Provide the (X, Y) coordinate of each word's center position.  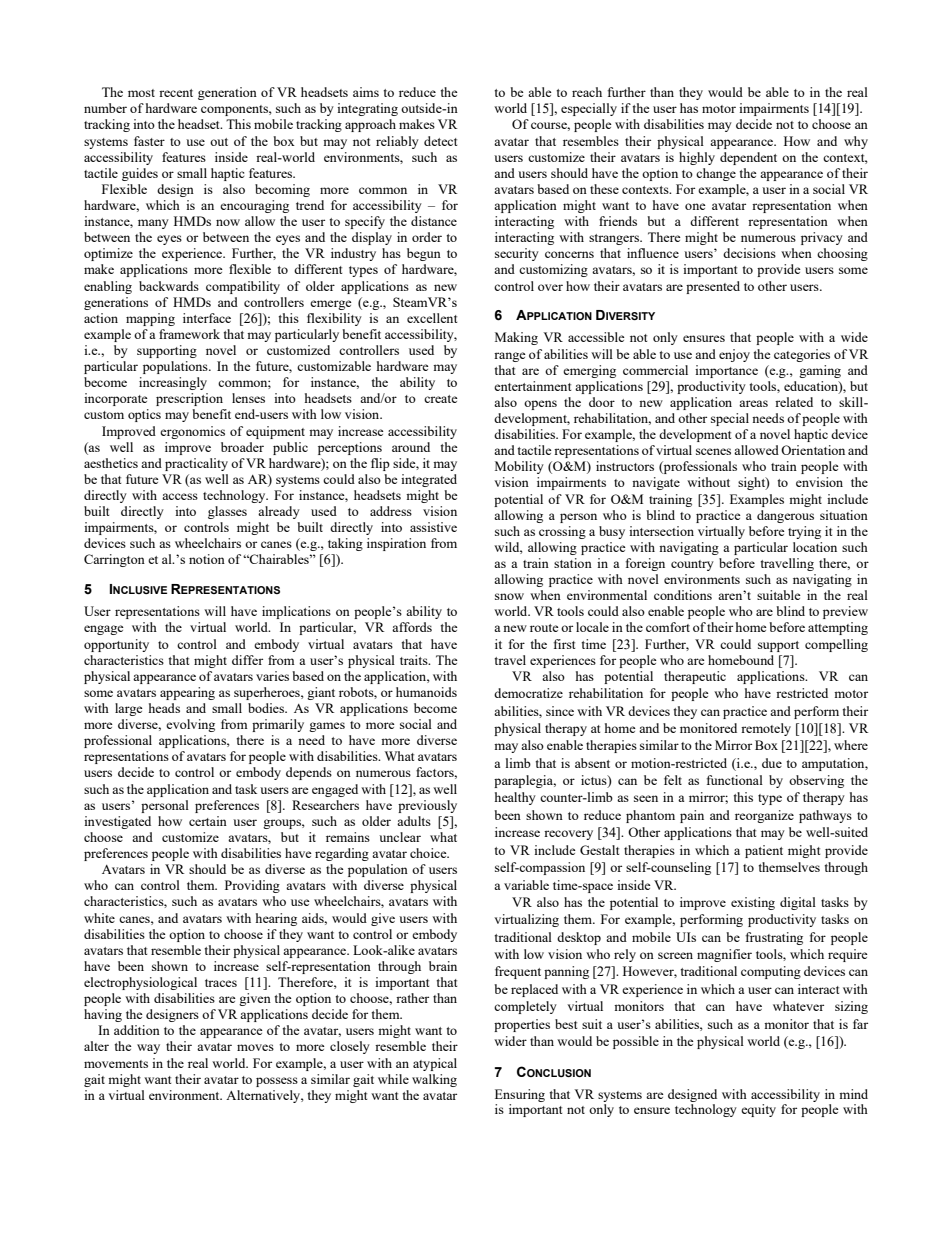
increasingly (173, 383)
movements (116, 1064)
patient (764, 851)
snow (509, 596)
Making (516, 338)
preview (845, 612)
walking (434, 1080)
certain (208, 821)
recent (176, 93)
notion (207, 559)
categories (802, 355)
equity (758, 1110)
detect (440, 141)
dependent (748, 158)
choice (429, 853)
